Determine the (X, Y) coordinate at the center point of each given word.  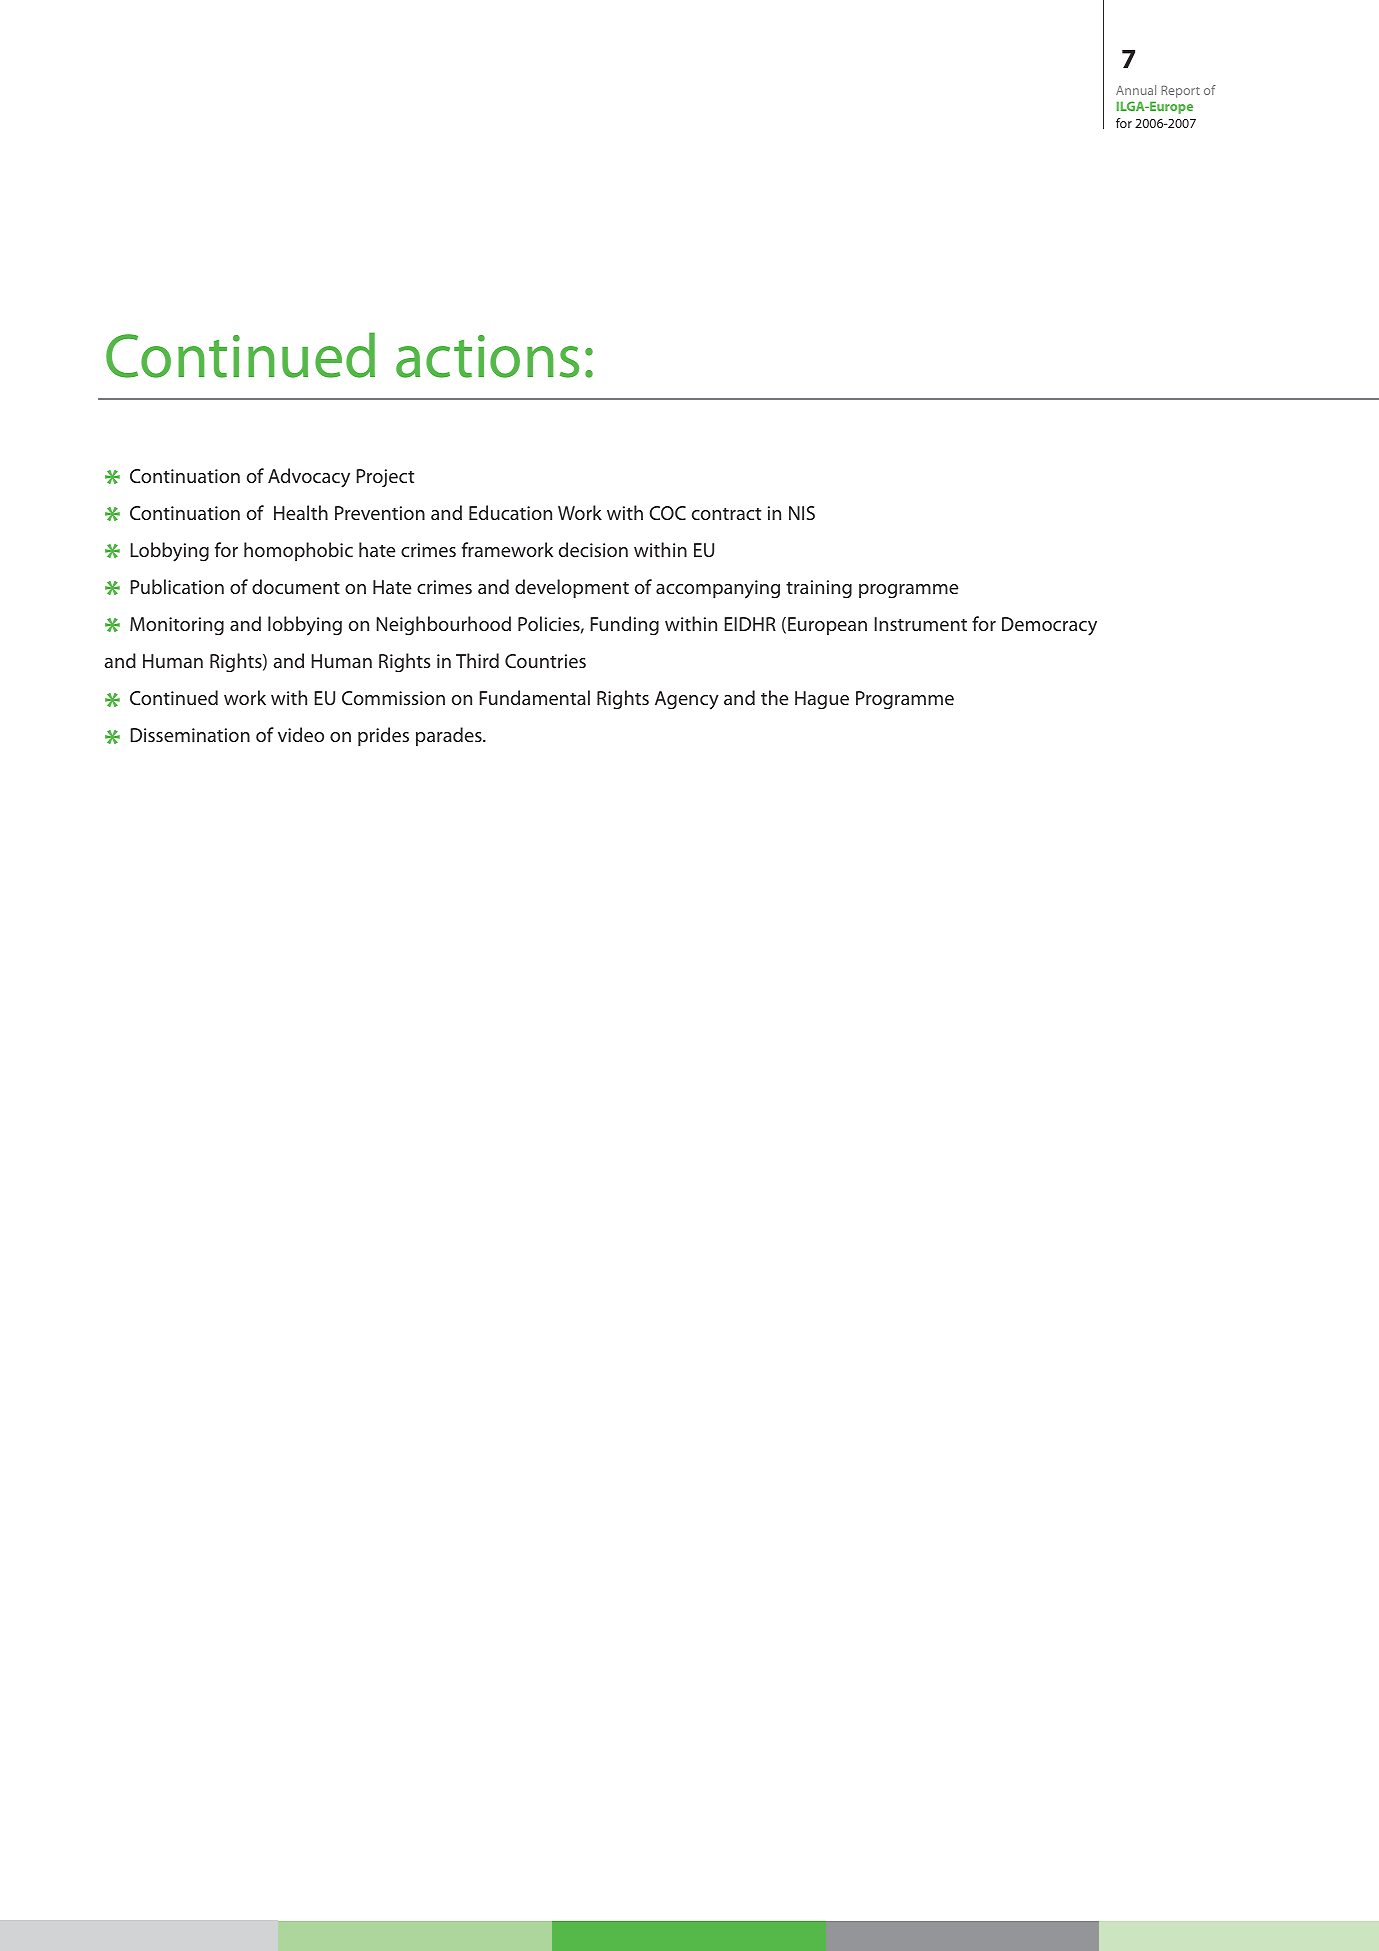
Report (1180, 91)
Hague (822, 700)
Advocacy (309, 478)
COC (667, 513)
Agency (687, 700)
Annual (1136, 90)
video (301, 734)
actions (487, 356)
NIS (802, 513)
